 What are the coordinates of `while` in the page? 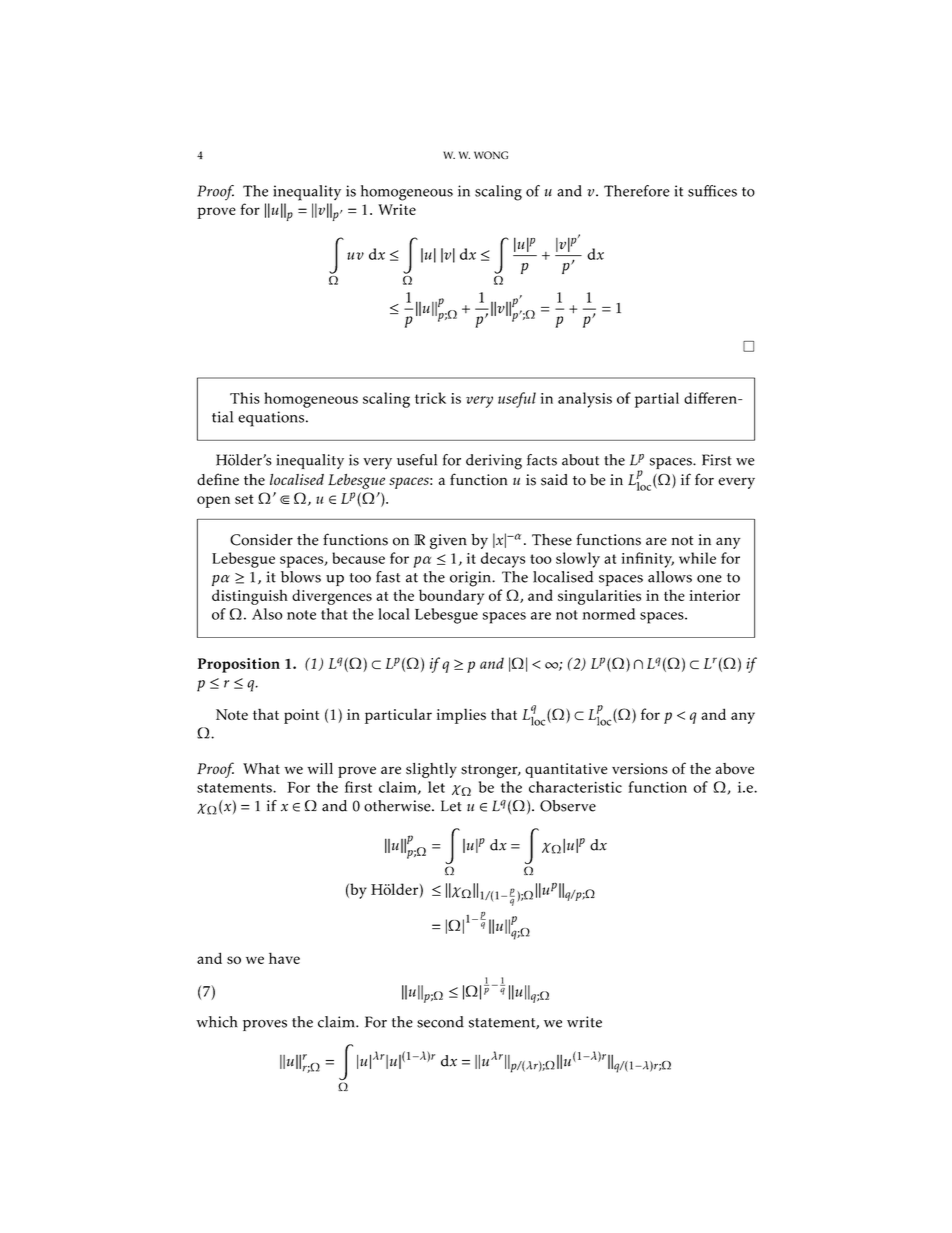 It's located at (697, 558).
